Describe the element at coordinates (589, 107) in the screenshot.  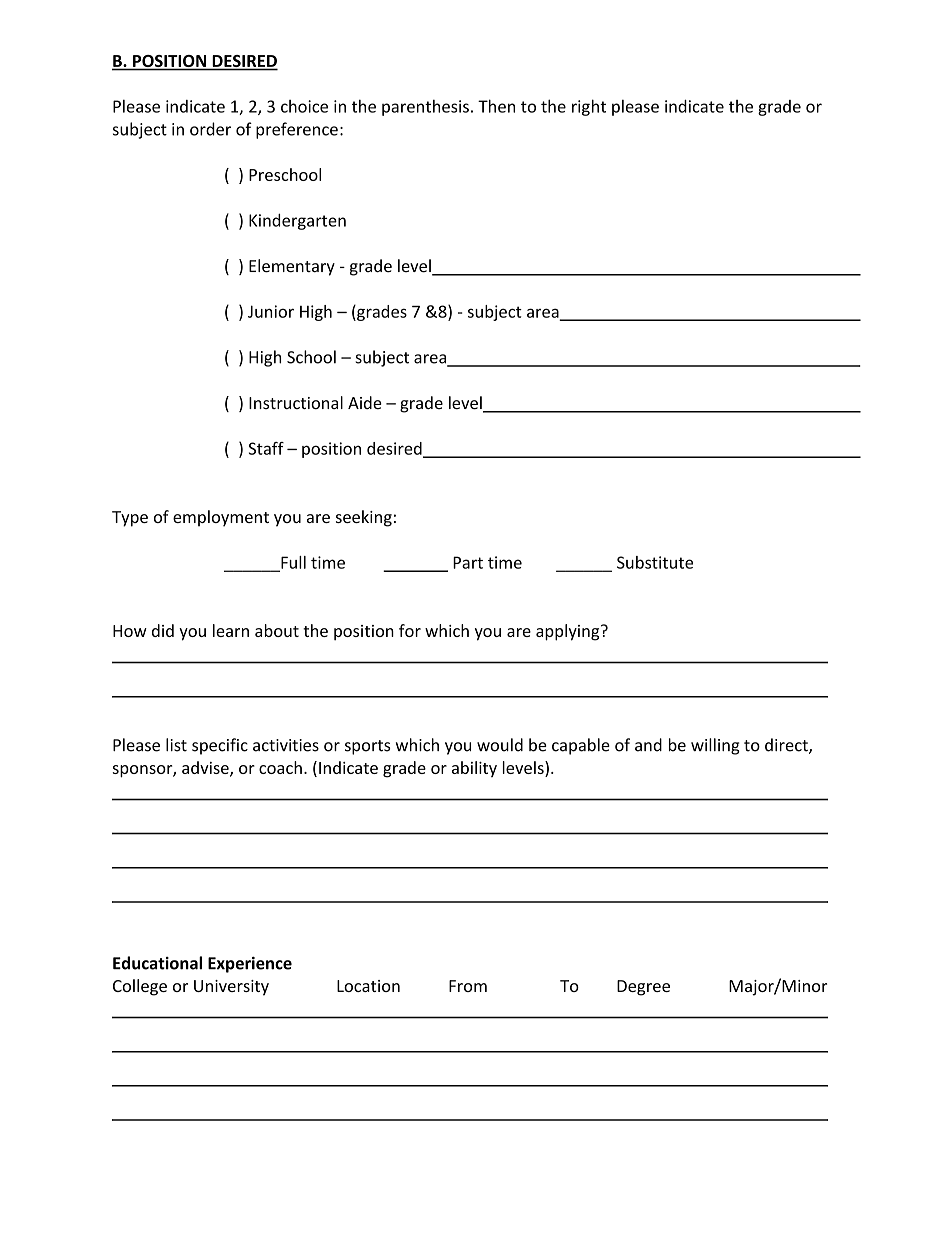
I see `right` at that location.
